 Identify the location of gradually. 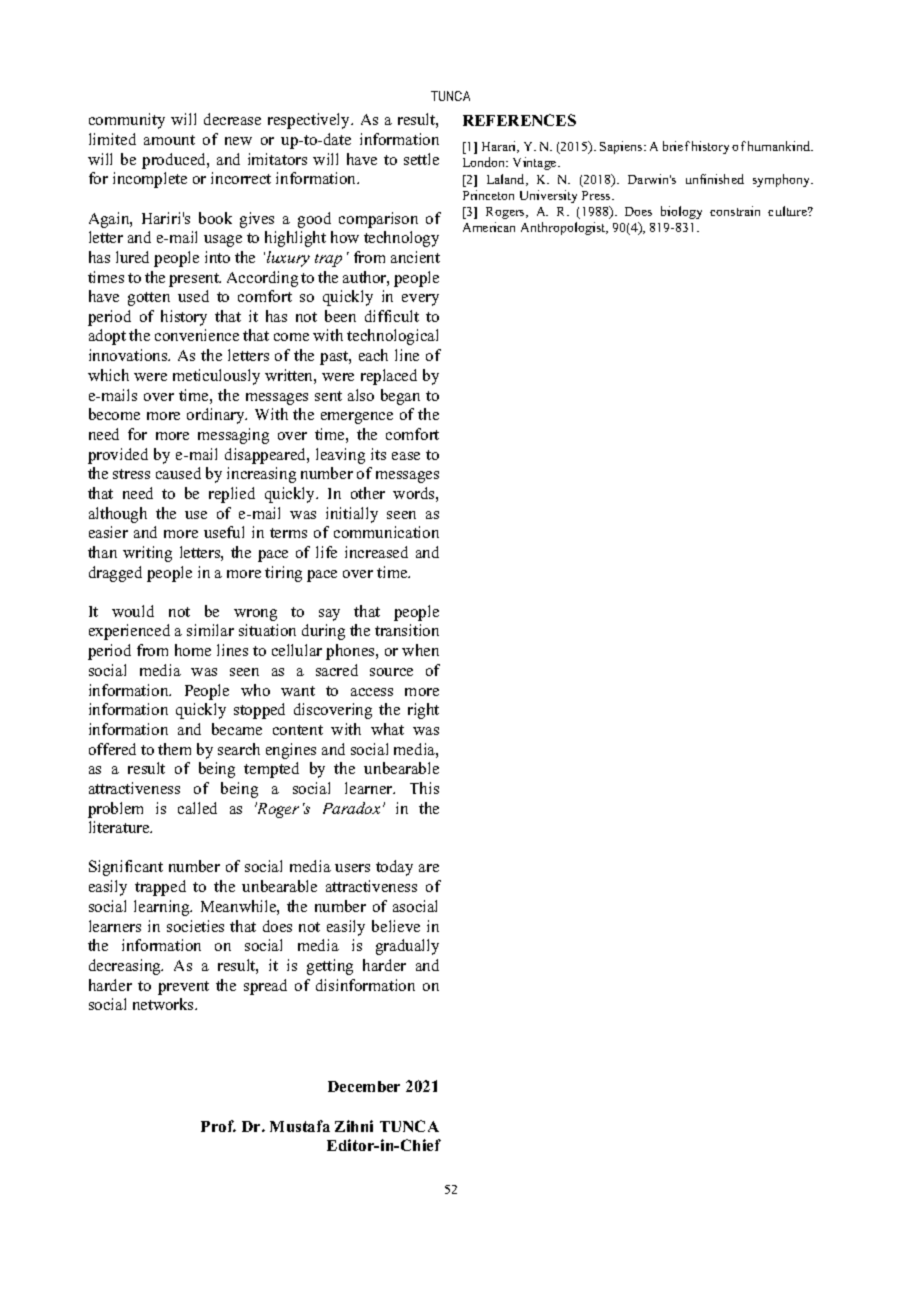
(407, 947).
